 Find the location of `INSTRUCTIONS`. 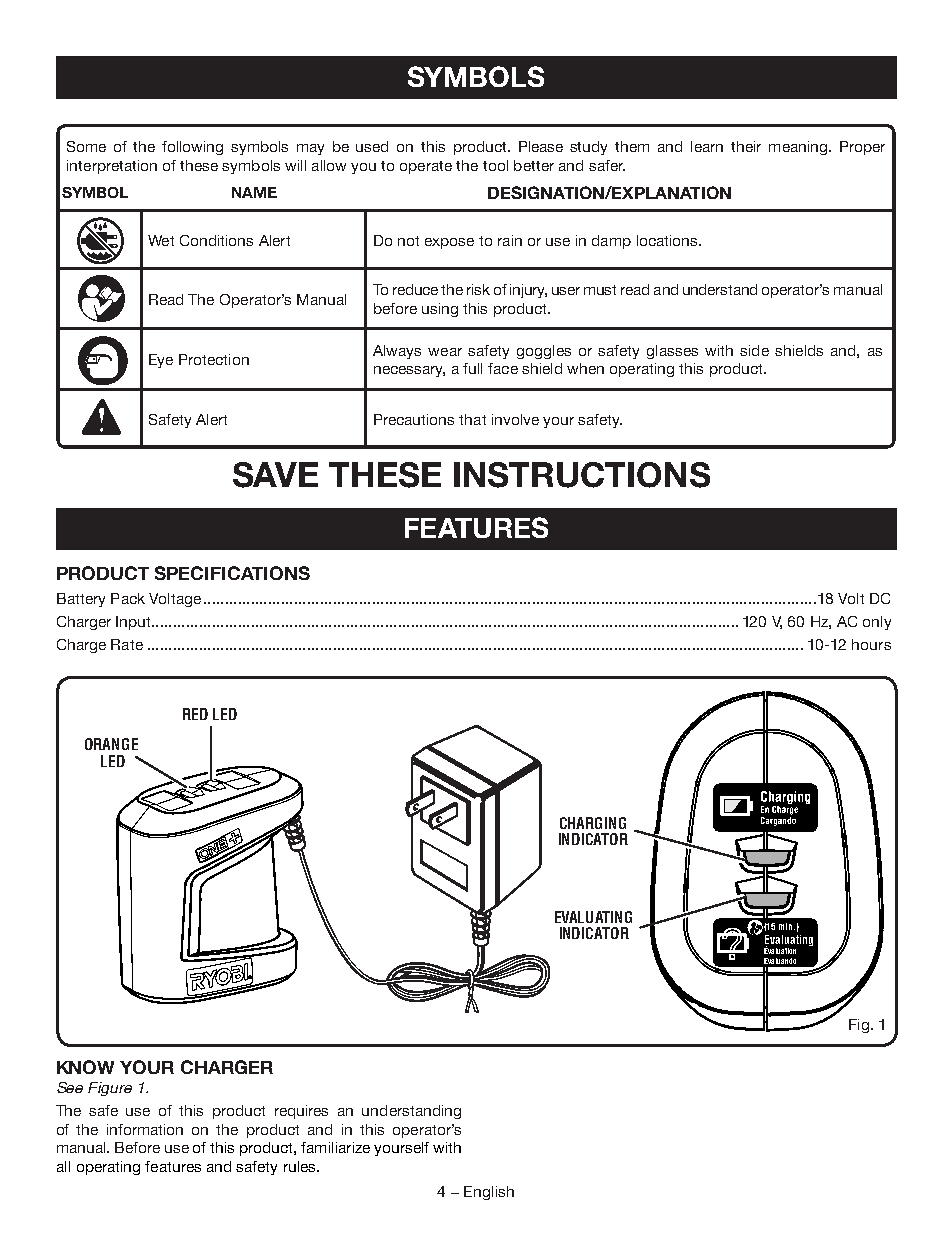

INSTRUCTIONS is located at coordinates (582, 475).
